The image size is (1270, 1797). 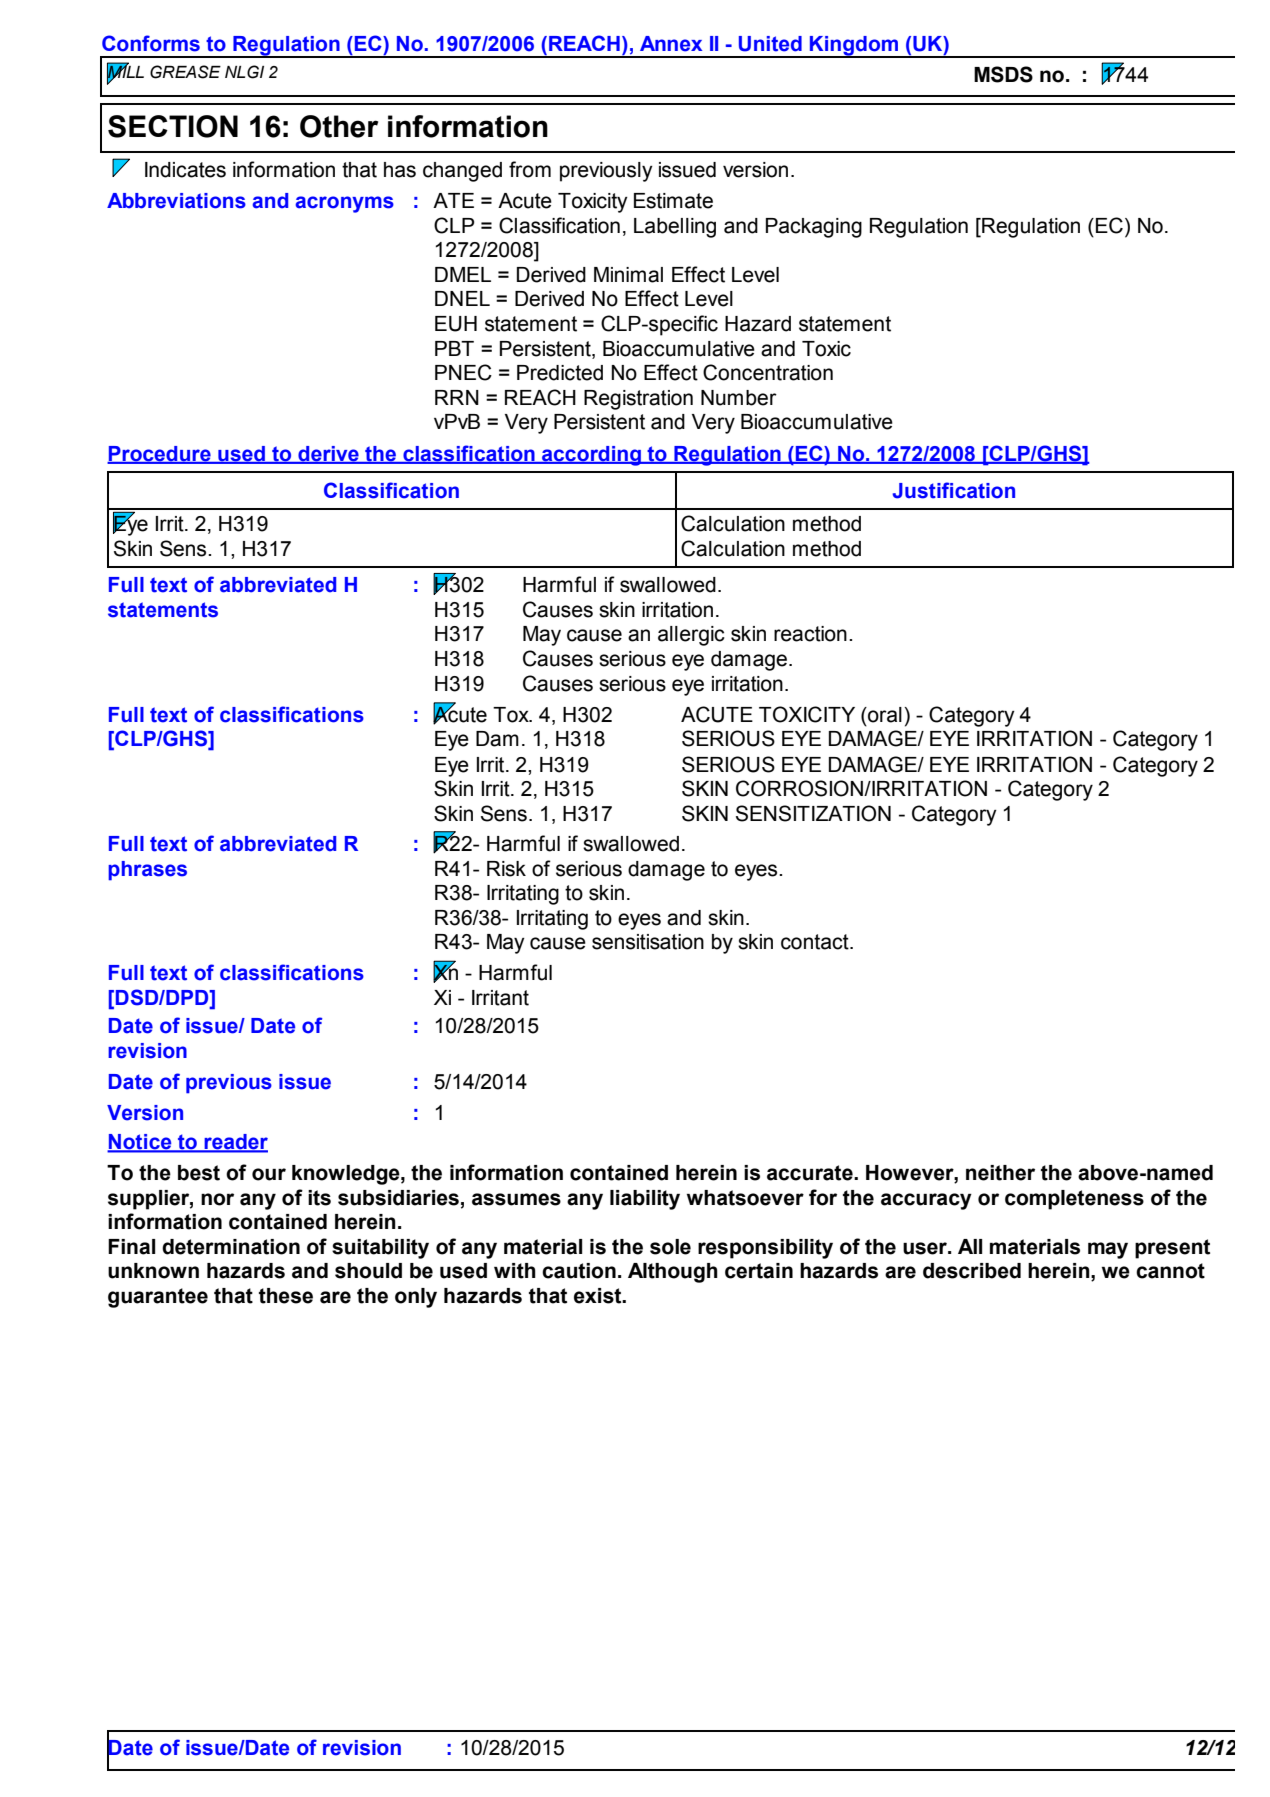 What do you see at coordinates (953, 490) in the screenshot?
I see `Justification` at bounding box center [953, 490].
